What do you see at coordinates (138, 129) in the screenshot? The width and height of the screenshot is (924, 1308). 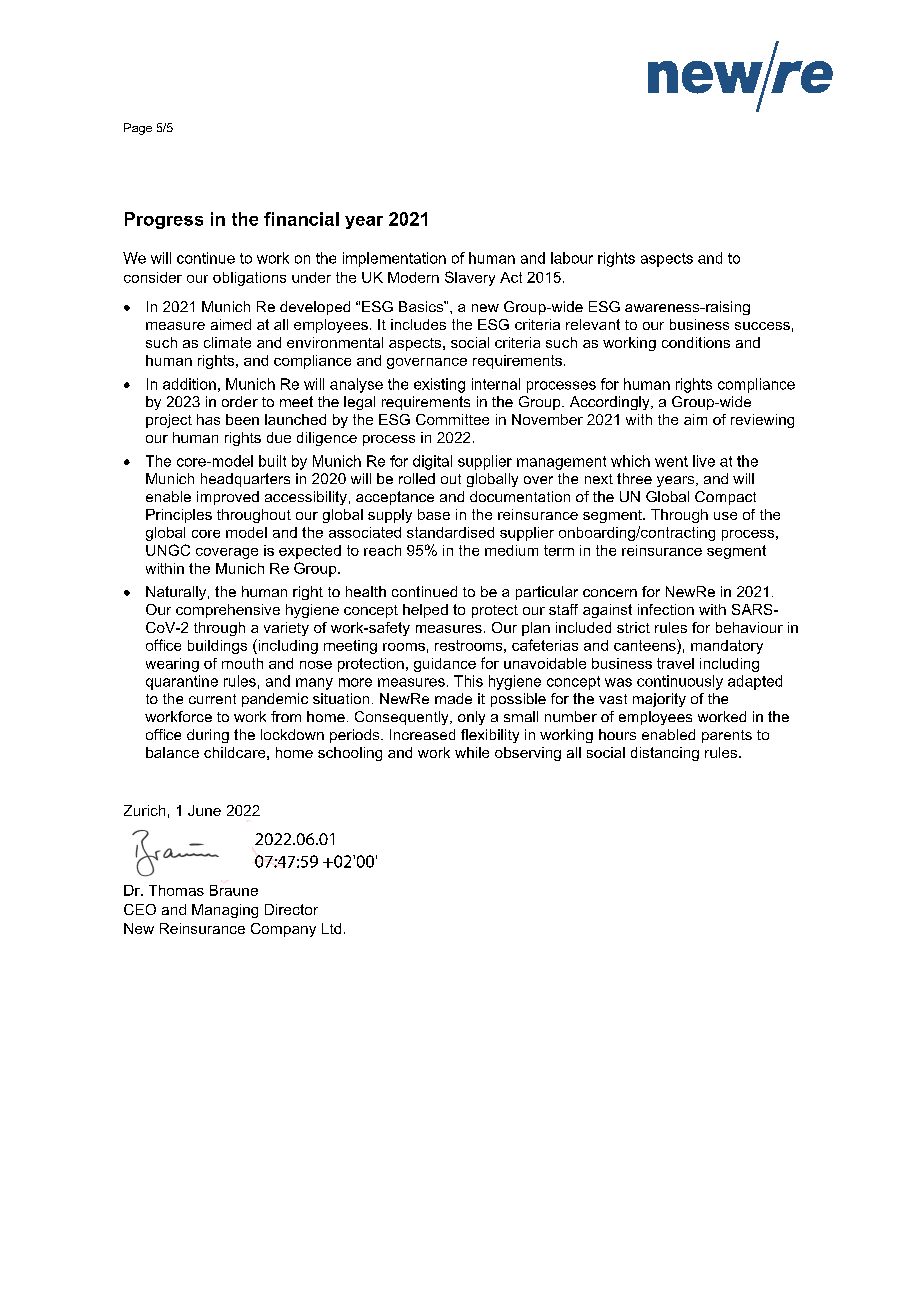 I see `Page` at bounding box center [138, 129].
